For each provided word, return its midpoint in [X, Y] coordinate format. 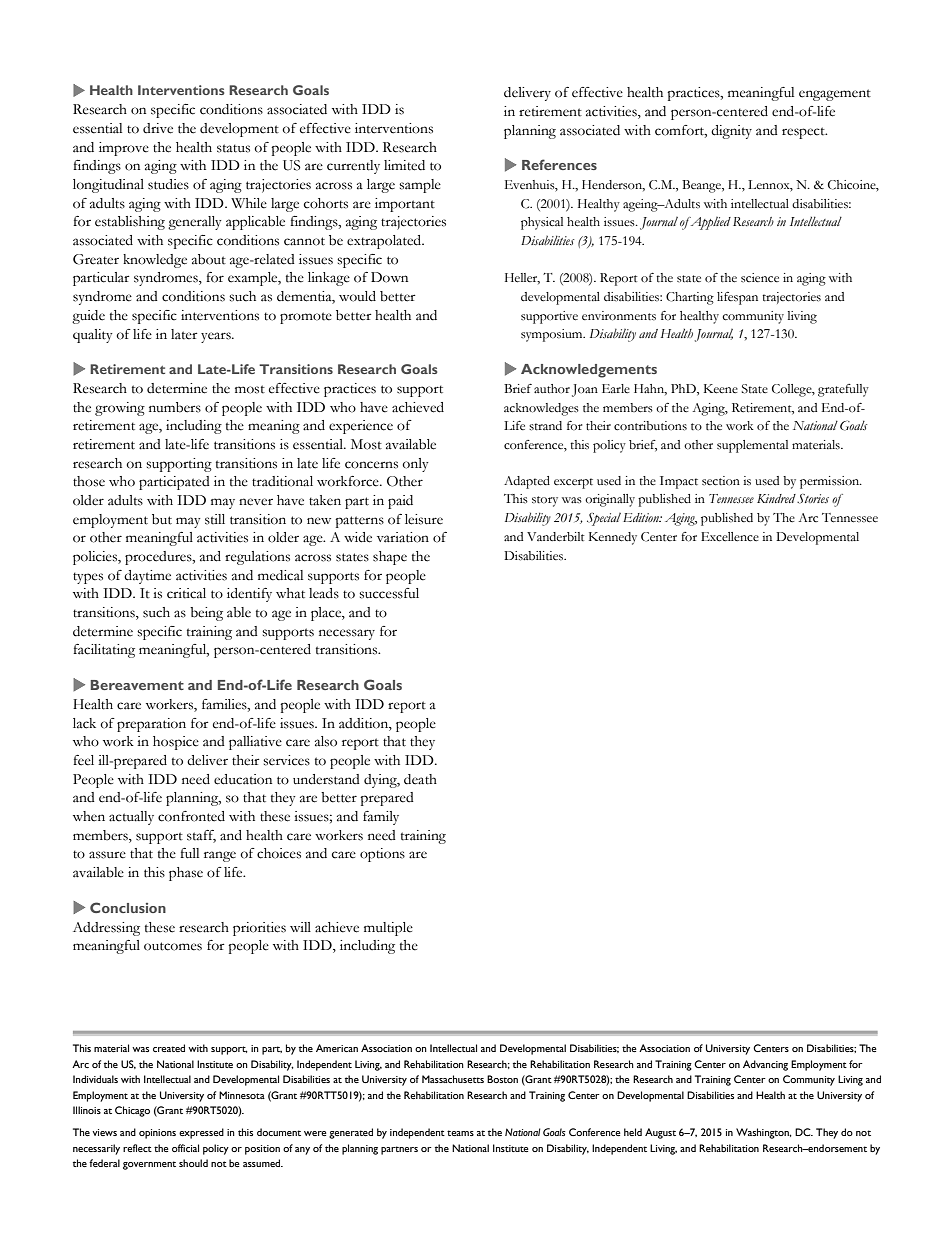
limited [404, 165]
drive [158, 128]
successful [389, 593]
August [660, 1133]
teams [460, 1133]
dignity [731, 132]
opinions [157, 1134]
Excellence [730, 537]
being [206, 614]
